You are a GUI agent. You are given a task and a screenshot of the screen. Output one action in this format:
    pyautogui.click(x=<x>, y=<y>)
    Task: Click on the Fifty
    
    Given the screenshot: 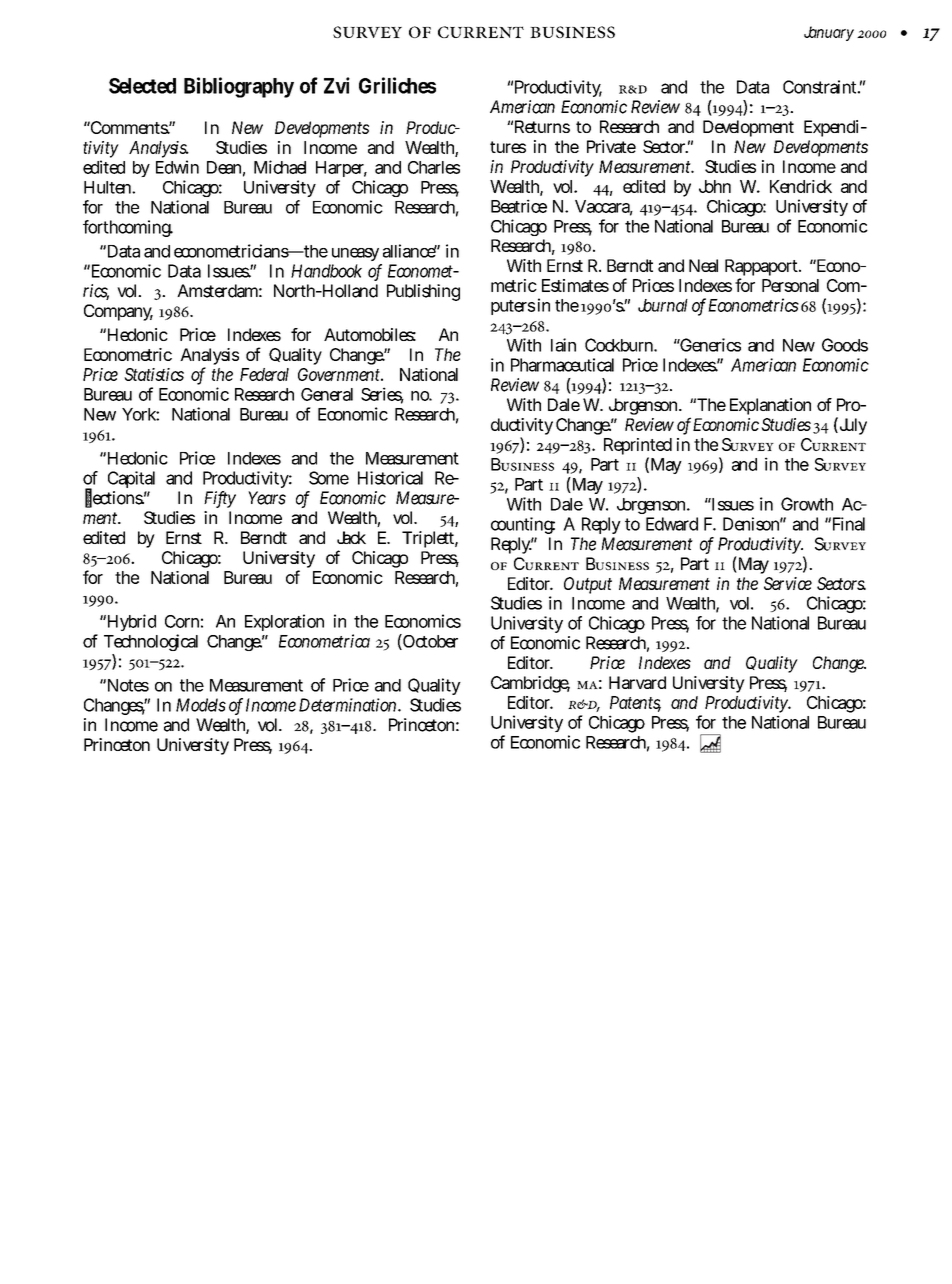 What is the action you would take?
    pyautogui.click(x=220, y=499)
